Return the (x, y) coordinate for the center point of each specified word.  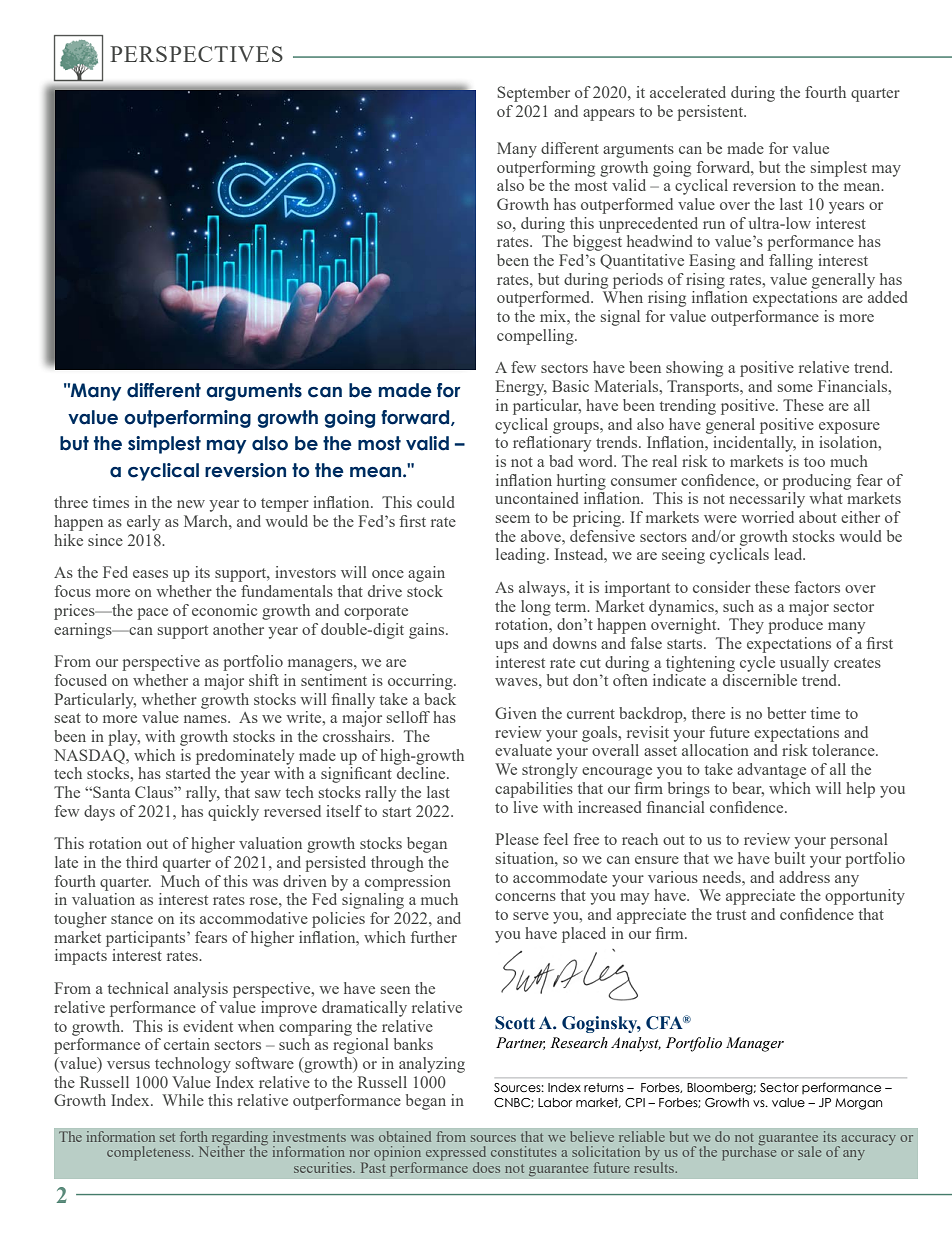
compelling (536, 337)
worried (767, 517)
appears (609, 115)
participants (147, 939)
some (795, 388)
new (191, 504)
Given (516, 713)
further (434, 937)
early (143, 523)
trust (731, 915)
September (533, 94)
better (786, 713)
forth (193, 1136)
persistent (711, 113)
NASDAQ (90, 756)
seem (513, 519)
